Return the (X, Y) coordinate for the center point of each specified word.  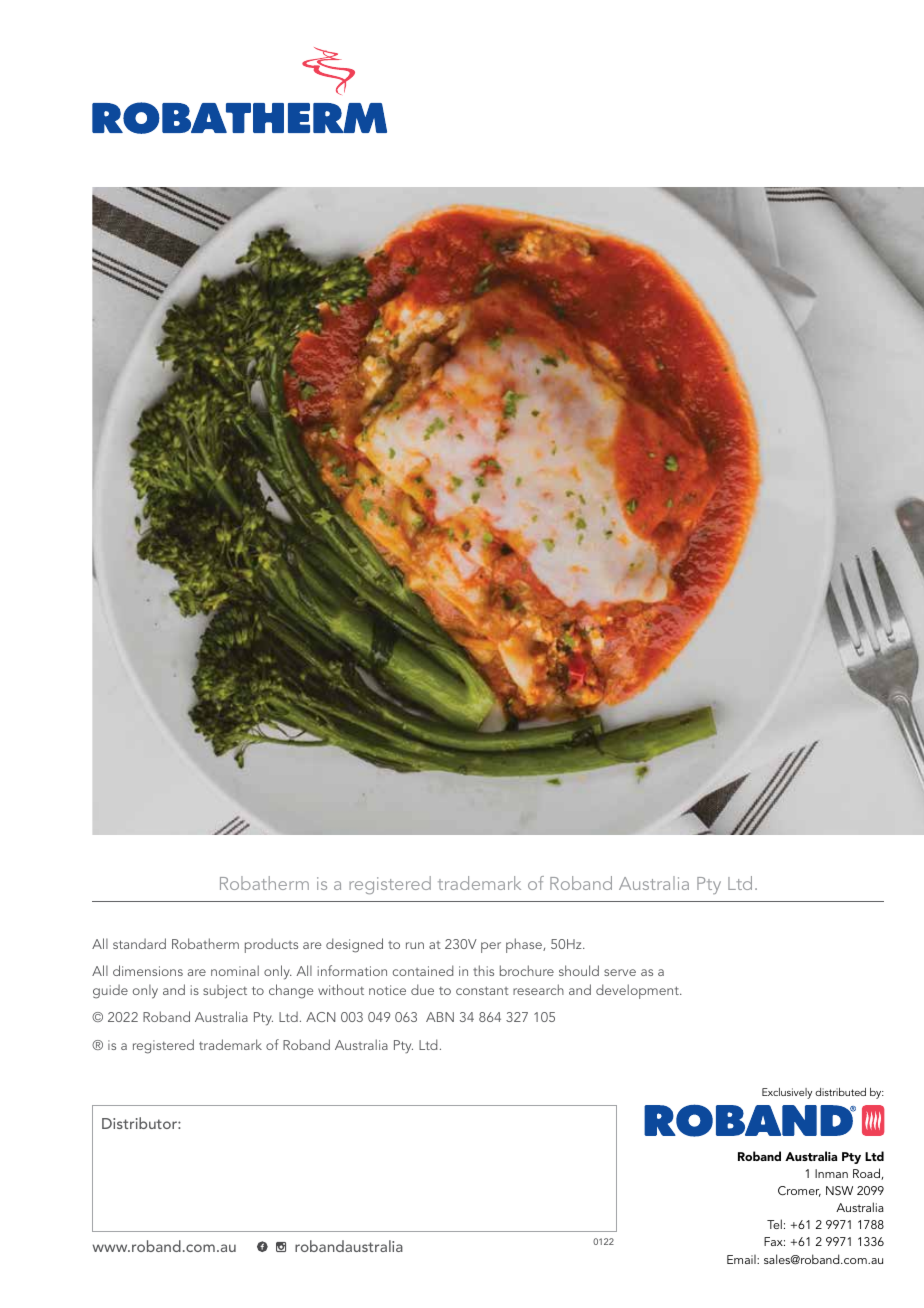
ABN (440, 1017)
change (291, 991)
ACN (320, 1017)
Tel (774, 1224)
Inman (831, 1173)
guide (110, 991)
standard (139, 943)
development (638, 991)
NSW (839, 1191)
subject (225, 992)
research (538, 989)
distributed (840, 1092)
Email (742, 1259)
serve (620, 972)
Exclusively (787, 1093)
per (491, 947)
